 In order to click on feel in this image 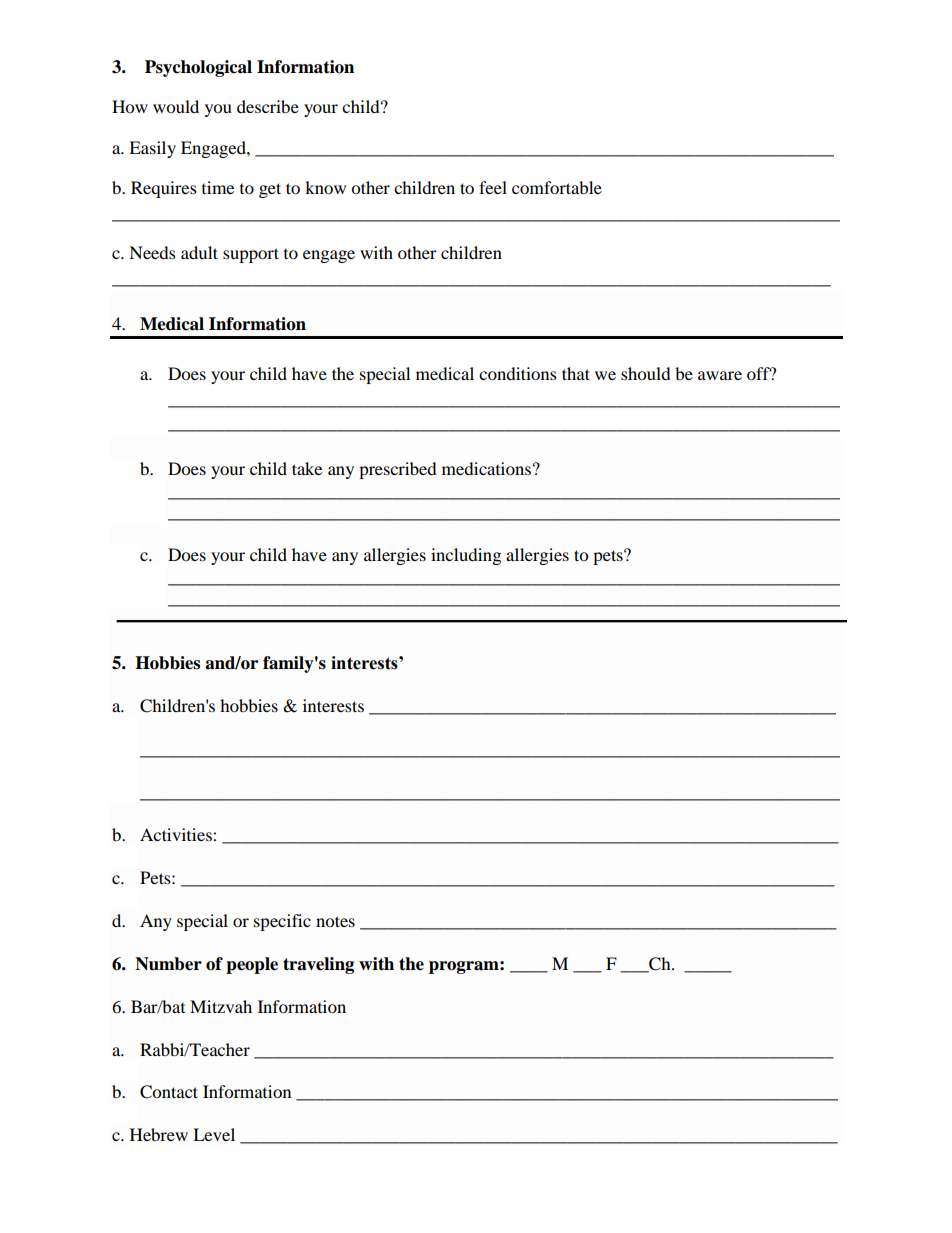, I will do `click(493, 187)`.
